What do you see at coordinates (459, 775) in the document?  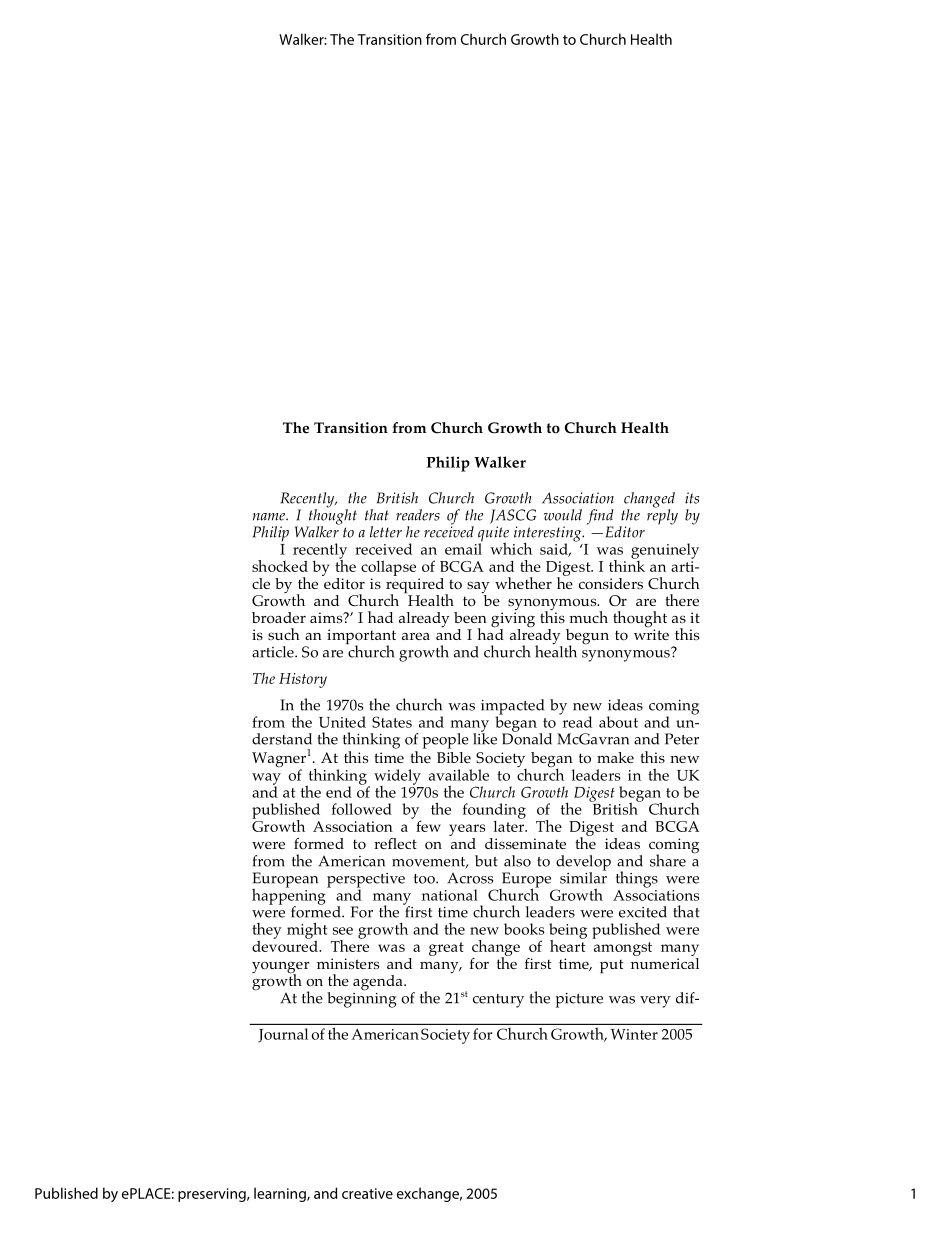 I see `available` at bounding box center [459, 775].
